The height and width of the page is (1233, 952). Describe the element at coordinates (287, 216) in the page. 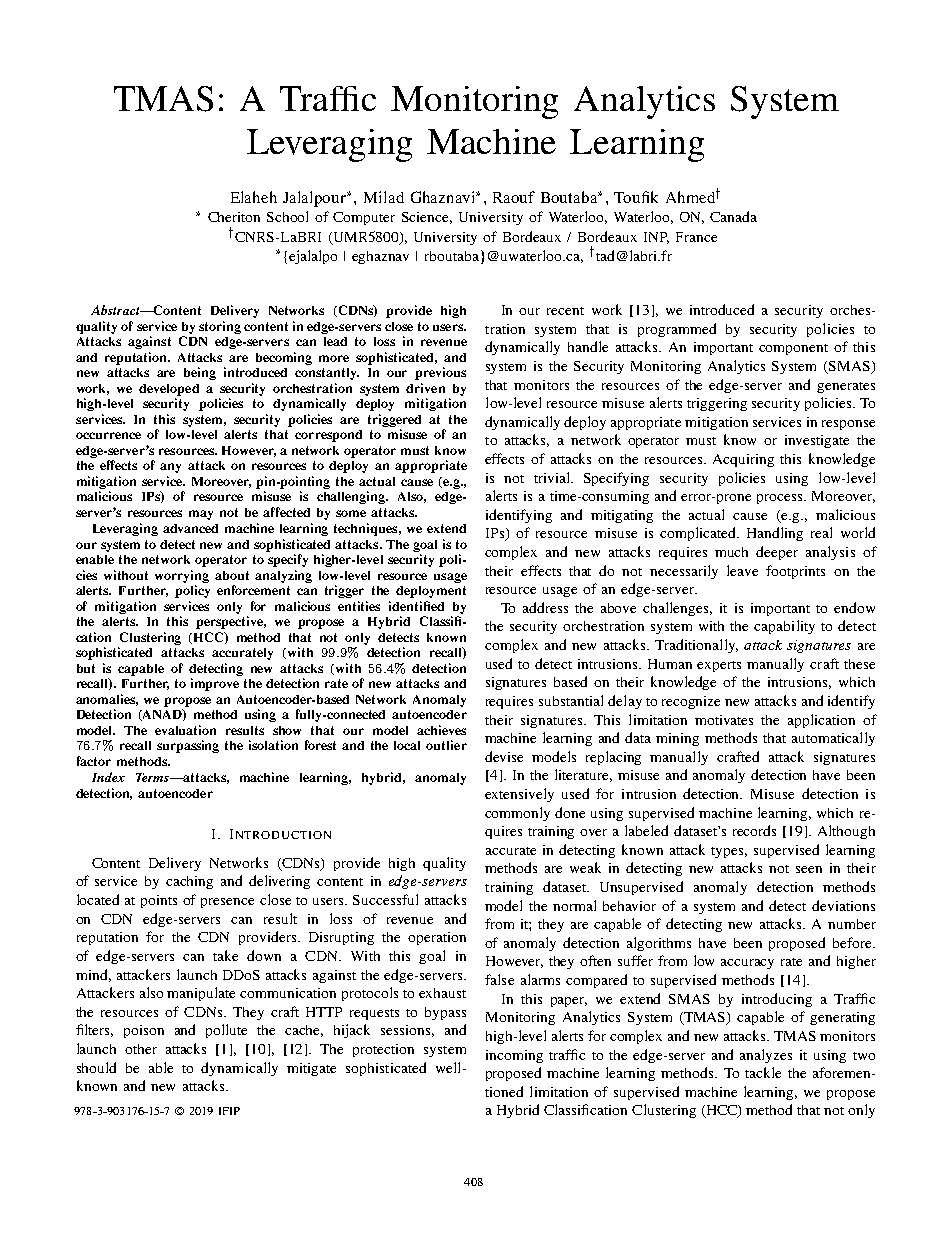

I see `School` at that location.
